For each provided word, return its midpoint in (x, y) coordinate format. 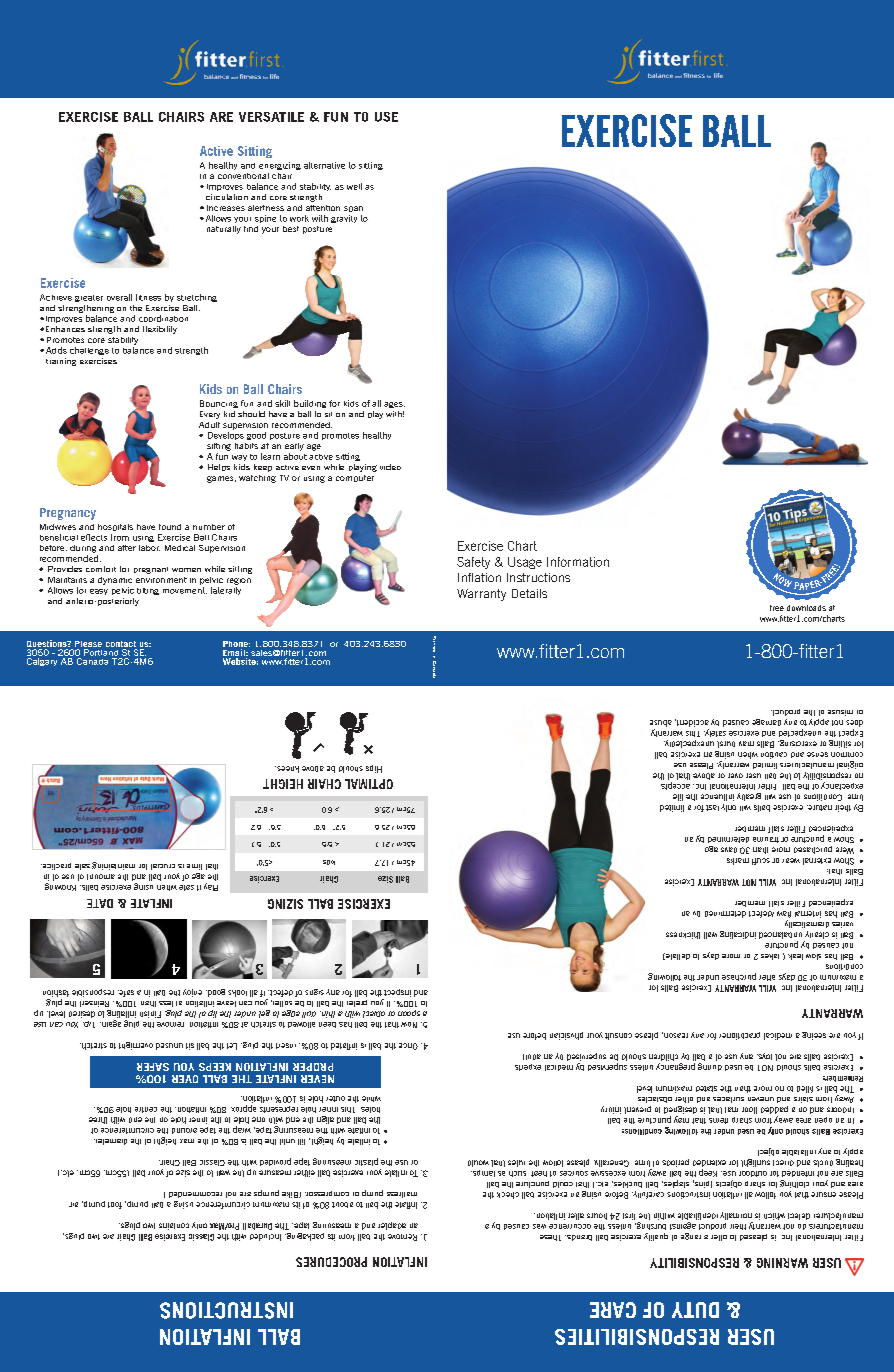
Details (529, 593)
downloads (806, 608)
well (354, 186)
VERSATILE (271, 117)
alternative (324, 165)
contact (121, 644)
